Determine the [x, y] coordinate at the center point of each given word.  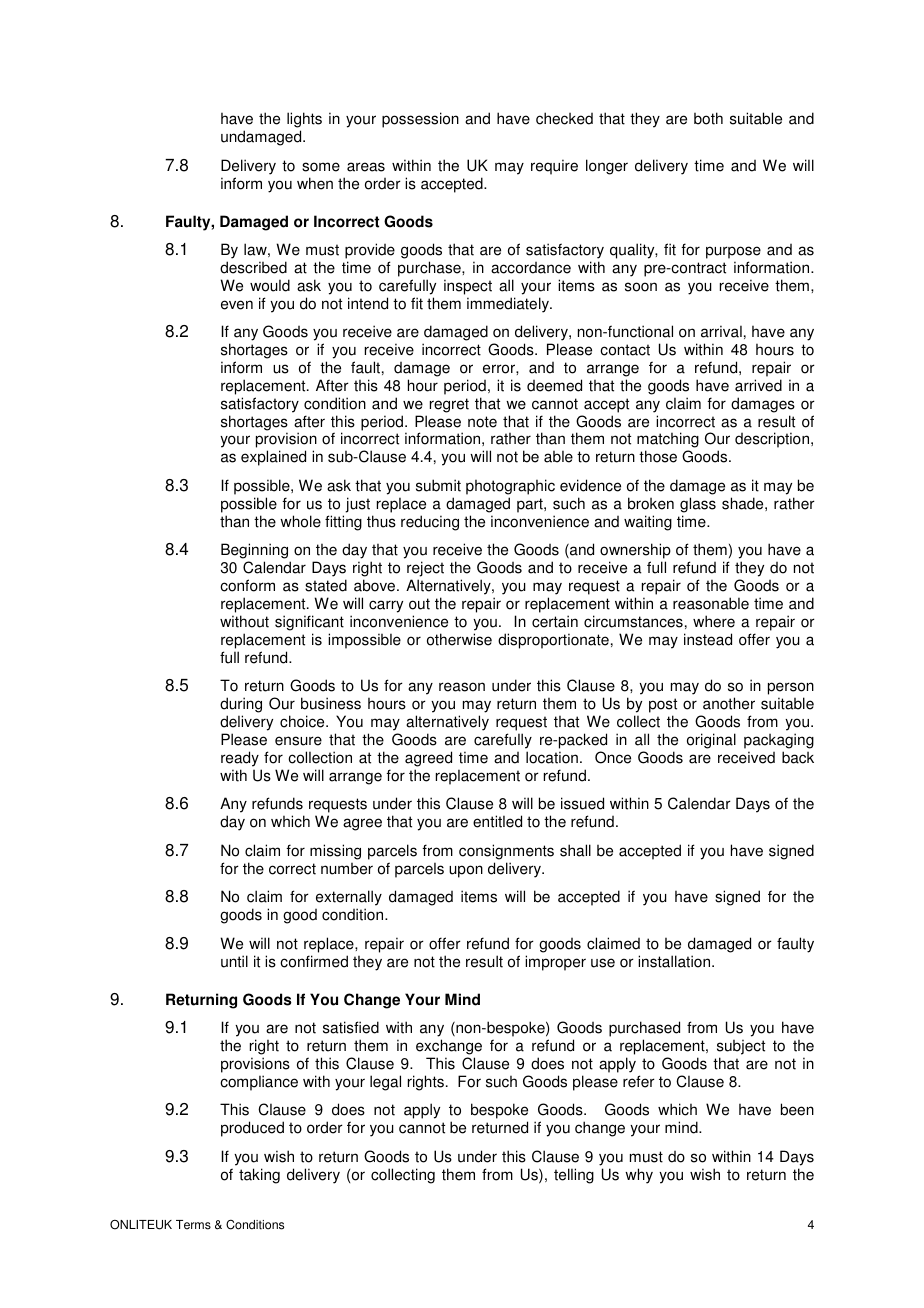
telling [574, 1176]
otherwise [459, 639]
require [554, 167]
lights [304, 121]
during [241, 705]
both [708, 118]
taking [259, 1176]
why [639, 1176]
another [729, 703]
